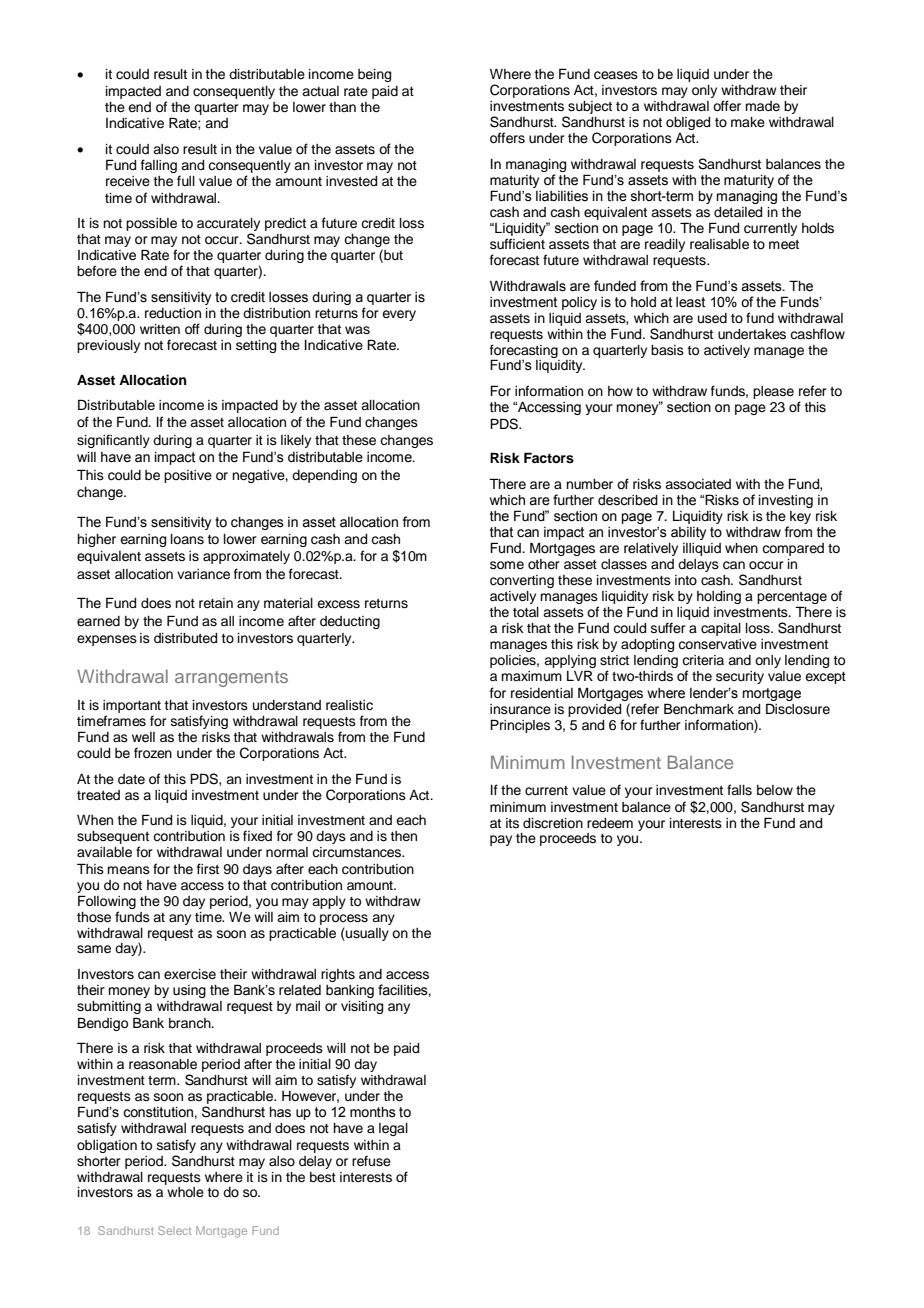 This document has height=1308, width=924. Describe the element at coordinates (374, 75) in the document. I see `being` at that location.
